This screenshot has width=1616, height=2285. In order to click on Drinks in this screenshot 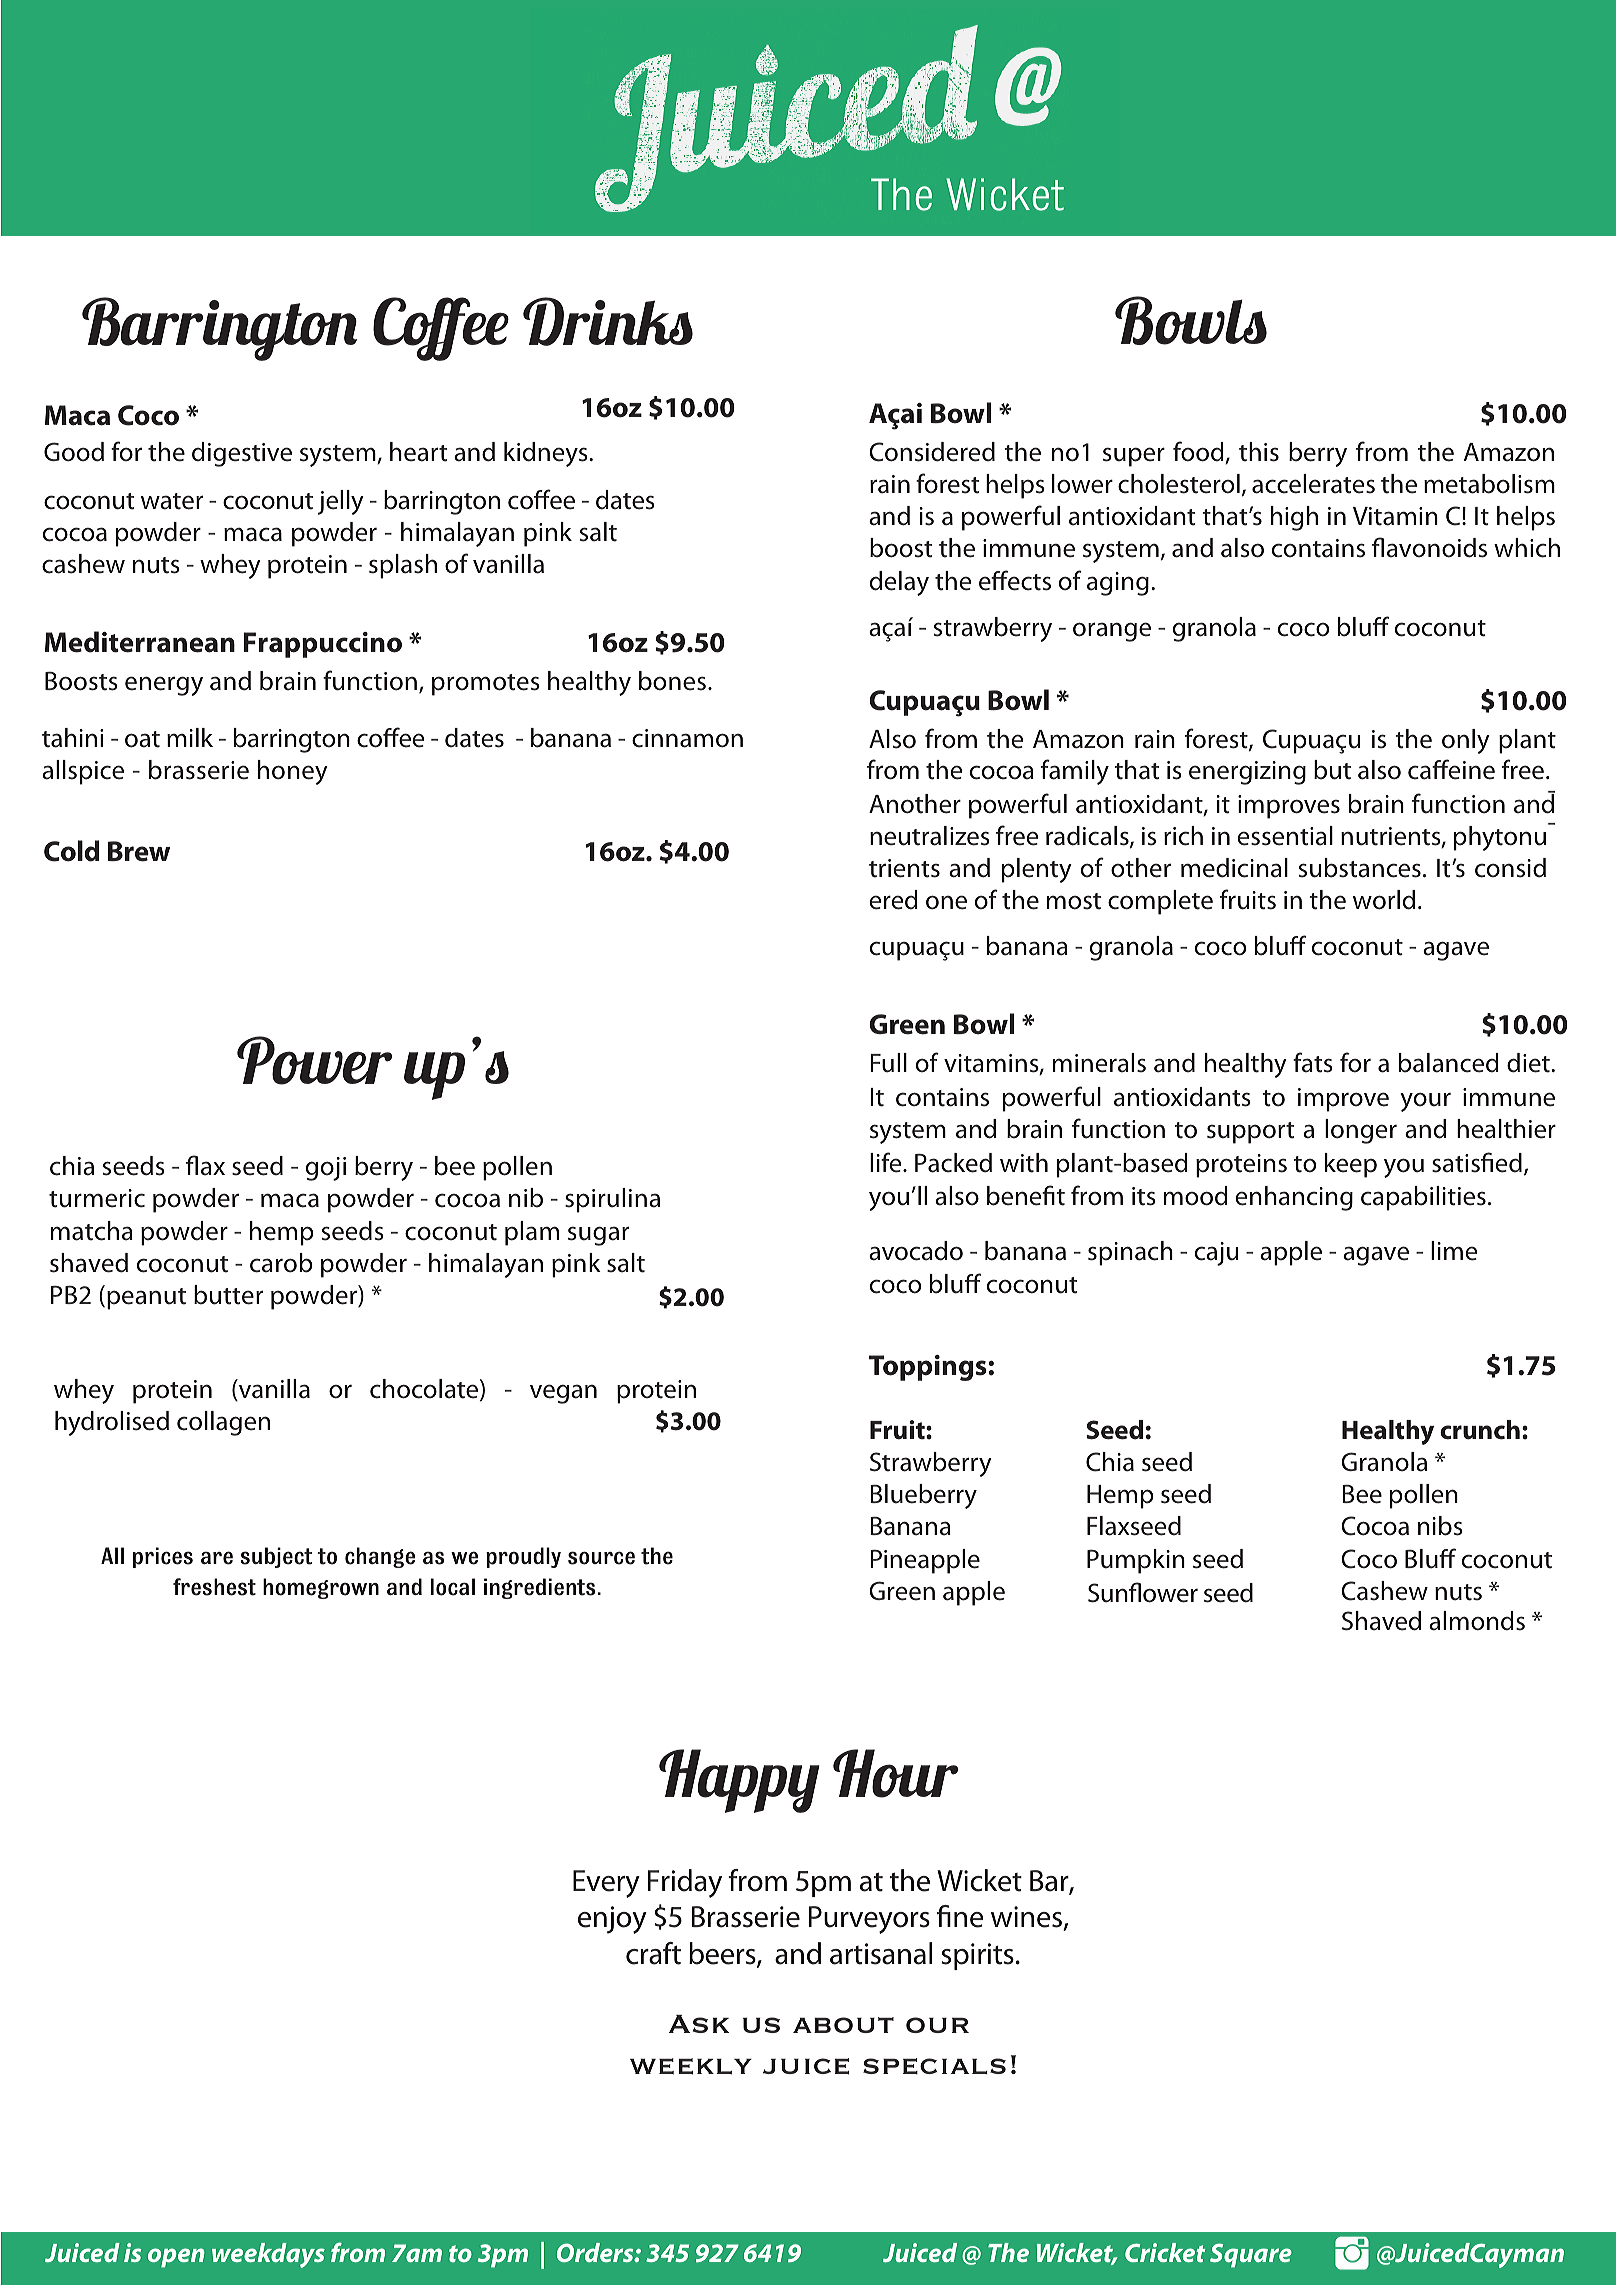, I will do `click(608, 321)`.
